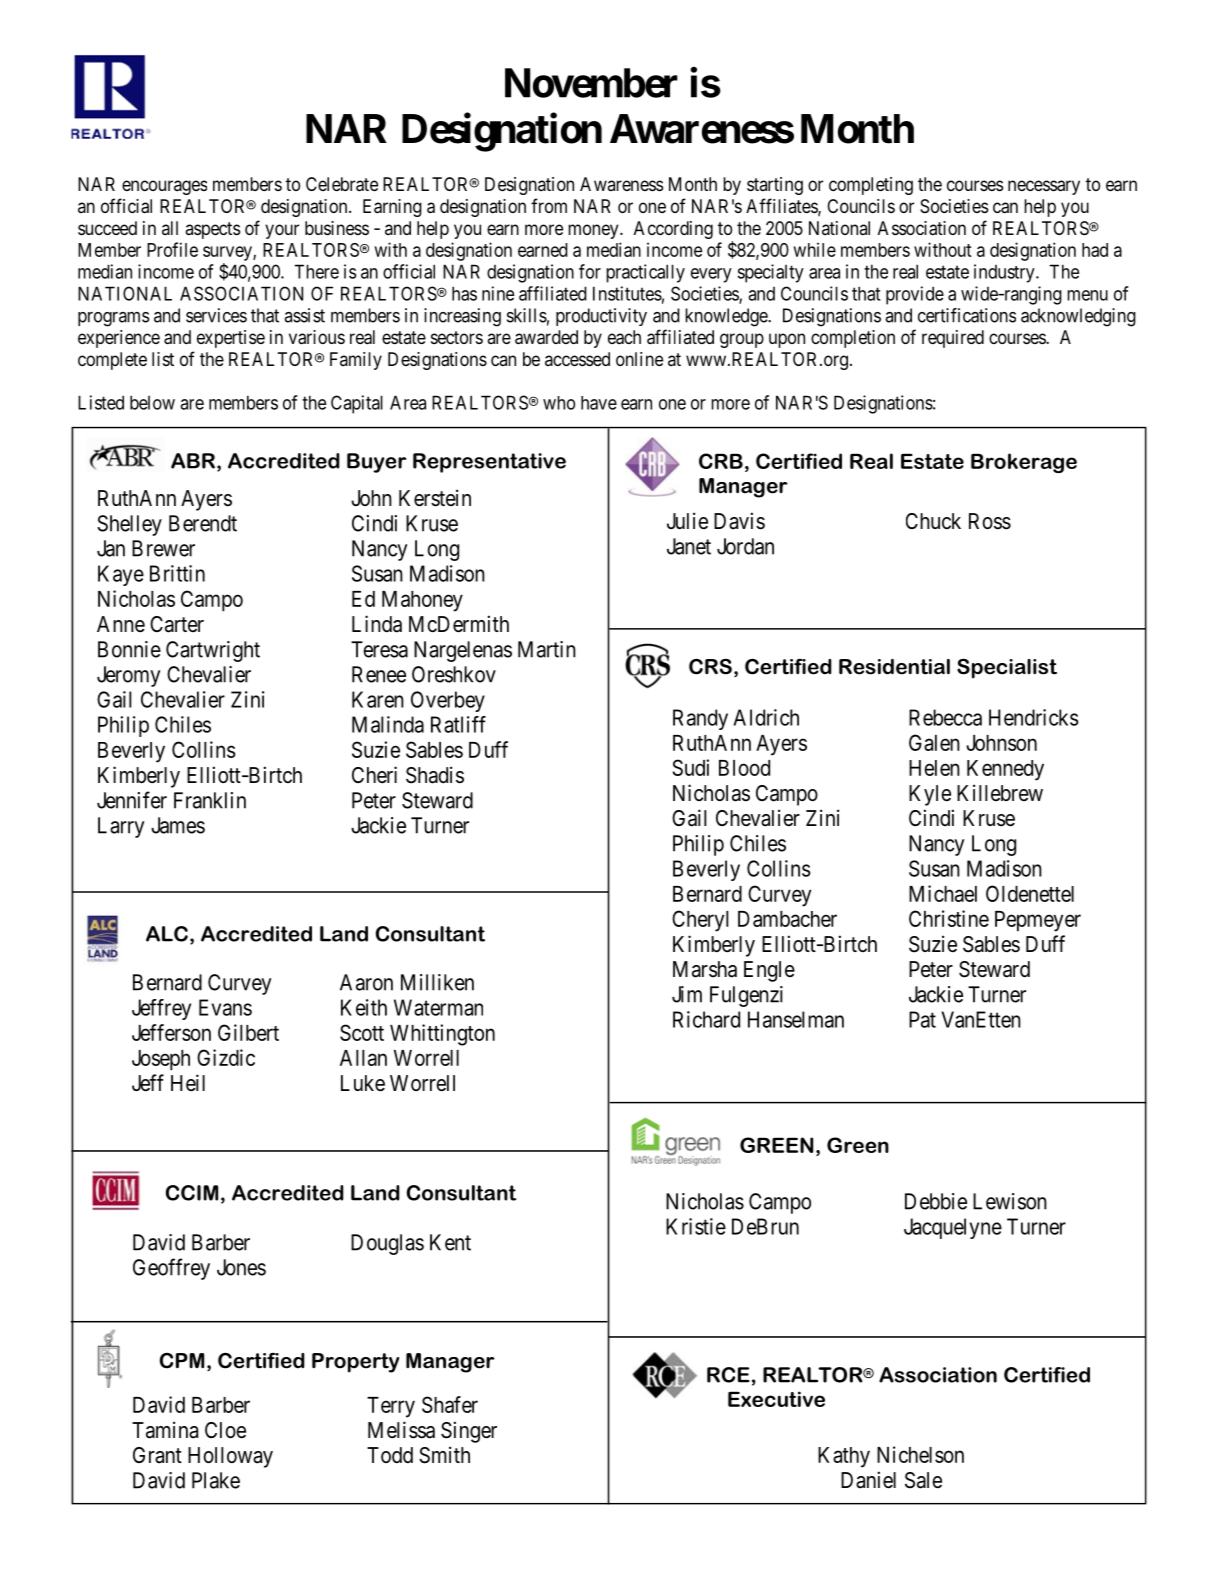 This page has width=1218, height=1576. Describe the element at coordinates (163, 548) in the page. I see `Brewer` at that location.
